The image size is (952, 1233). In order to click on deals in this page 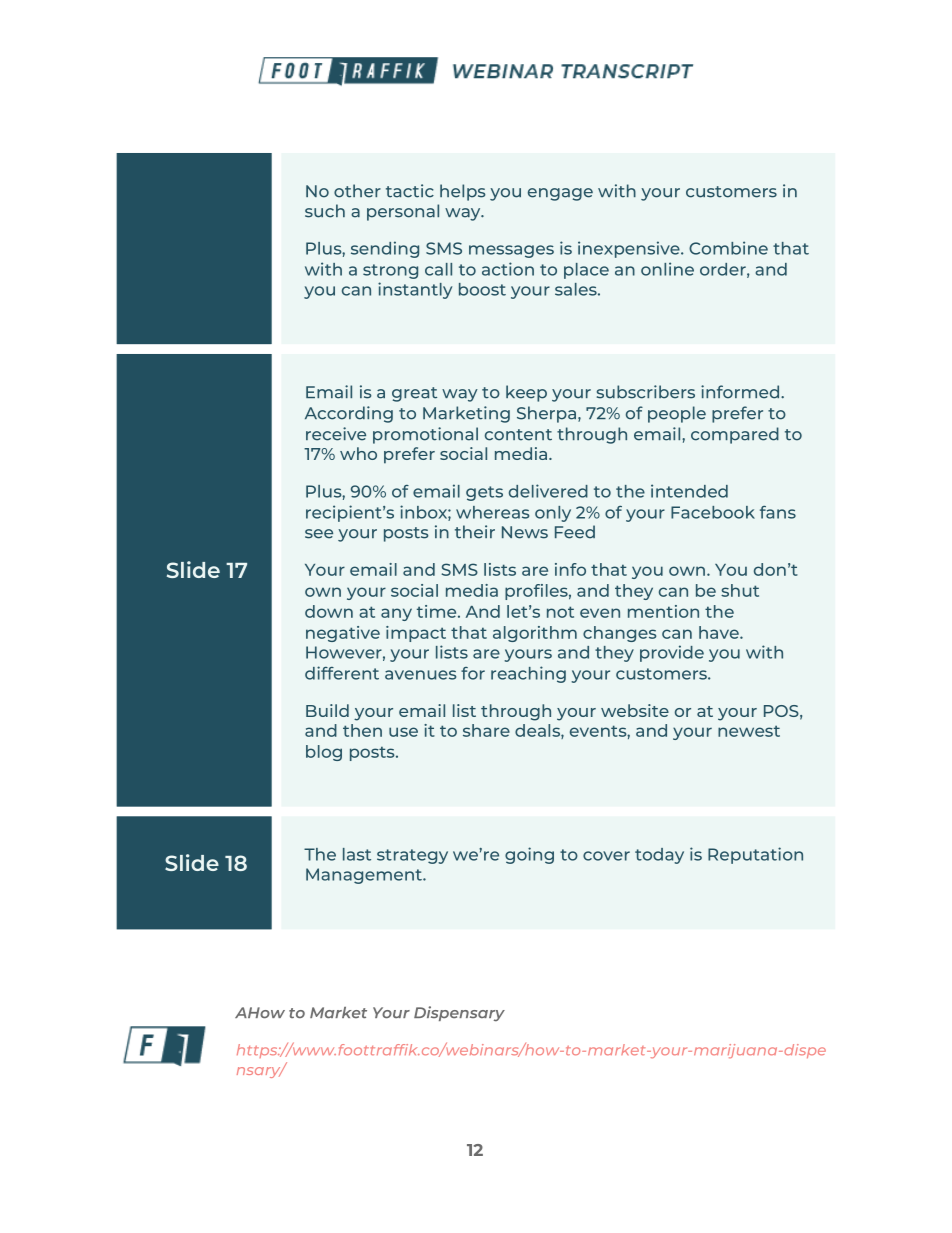, I will do `click(538, 731)`.
